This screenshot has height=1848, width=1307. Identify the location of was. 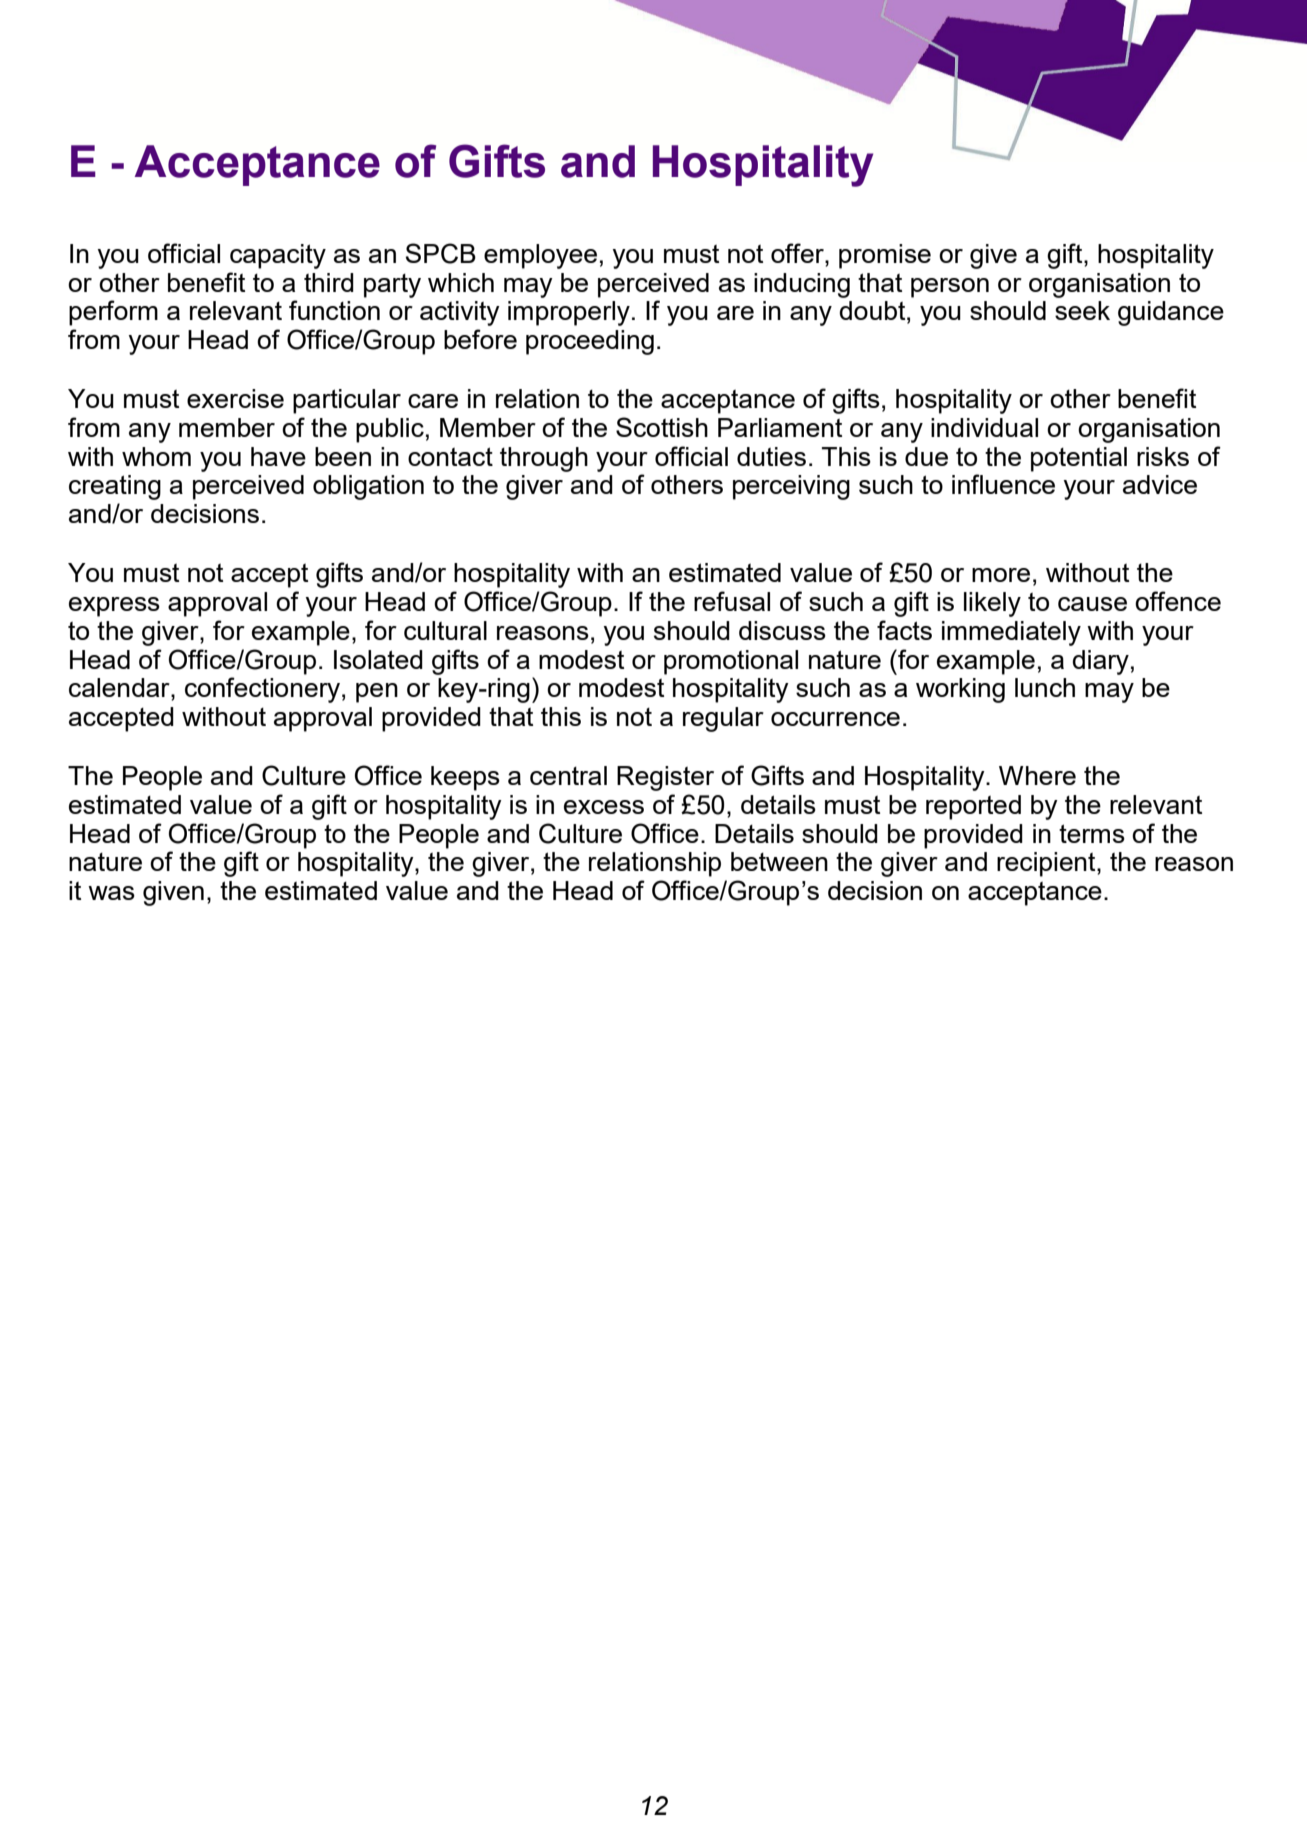
(111, 893).
